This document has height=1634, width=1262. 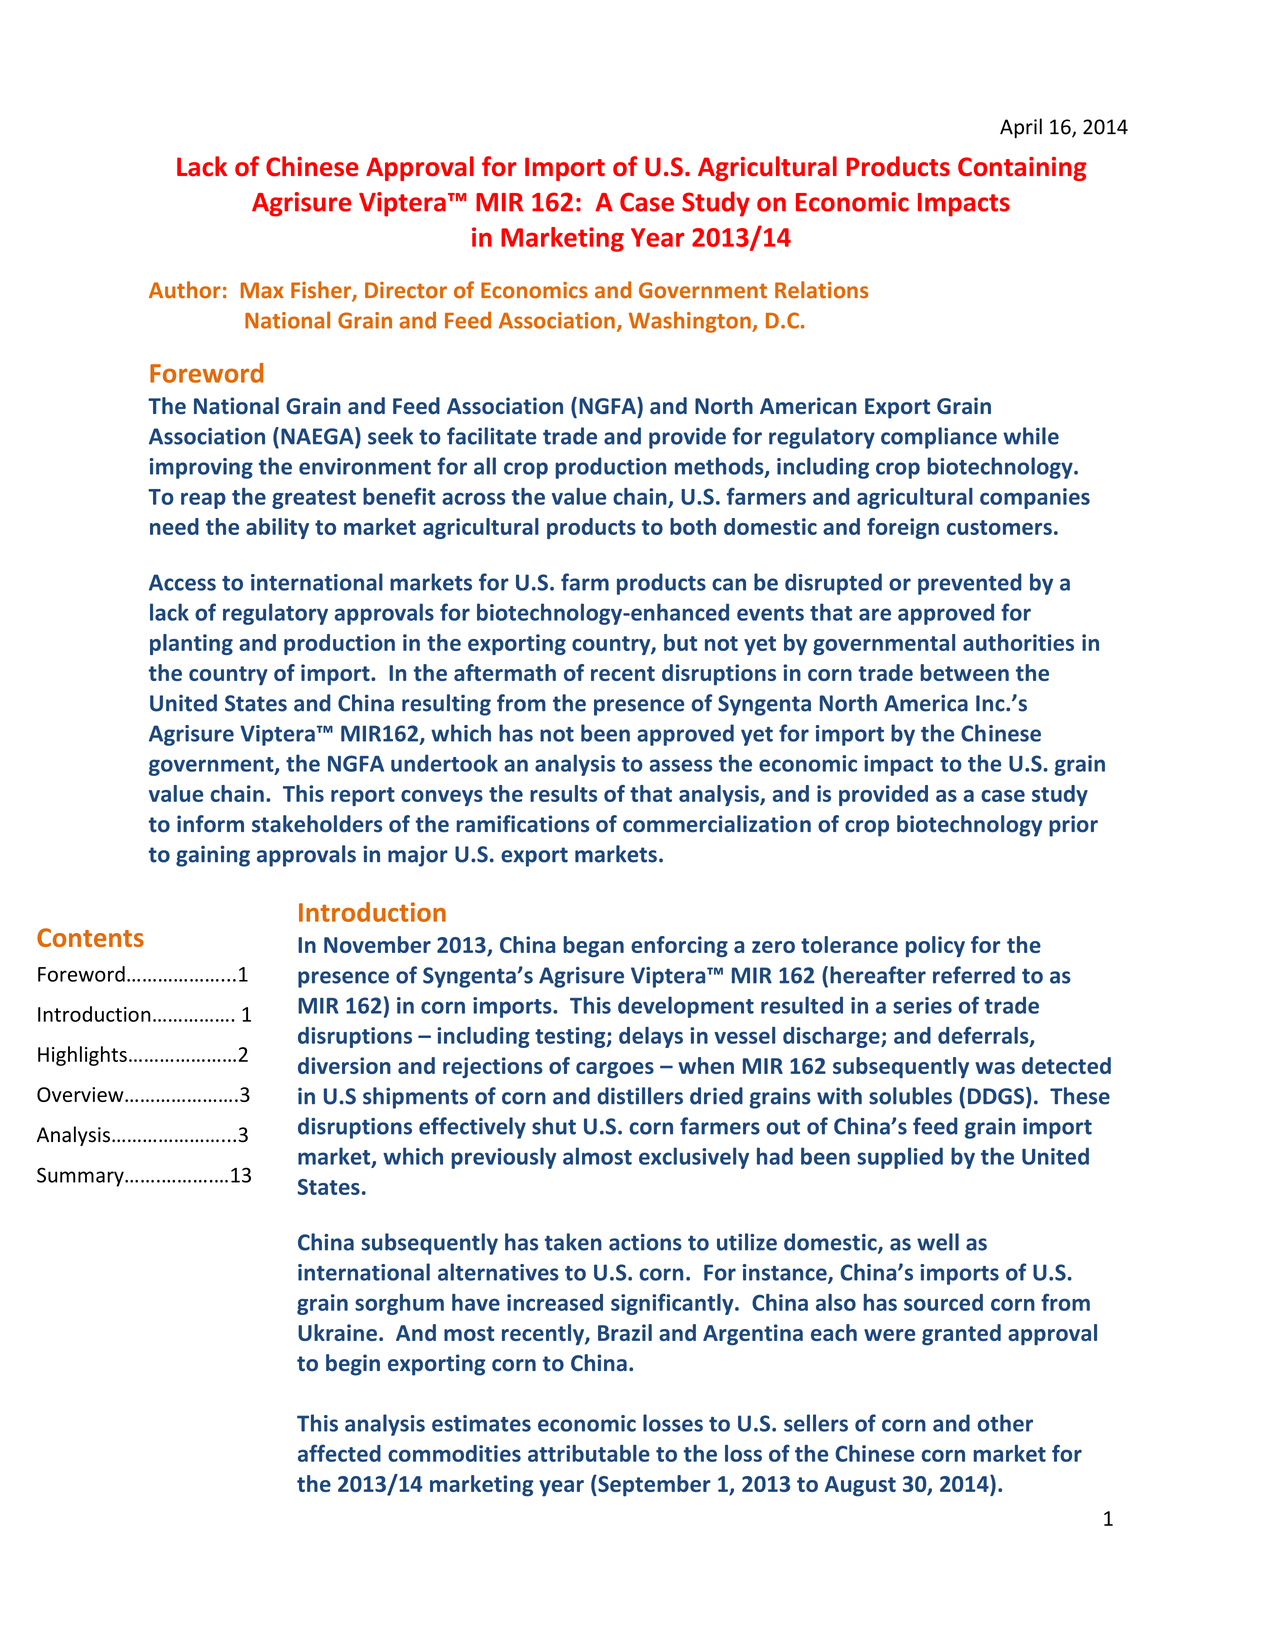 I want to click on other, so click(x=1005, y=1423).
